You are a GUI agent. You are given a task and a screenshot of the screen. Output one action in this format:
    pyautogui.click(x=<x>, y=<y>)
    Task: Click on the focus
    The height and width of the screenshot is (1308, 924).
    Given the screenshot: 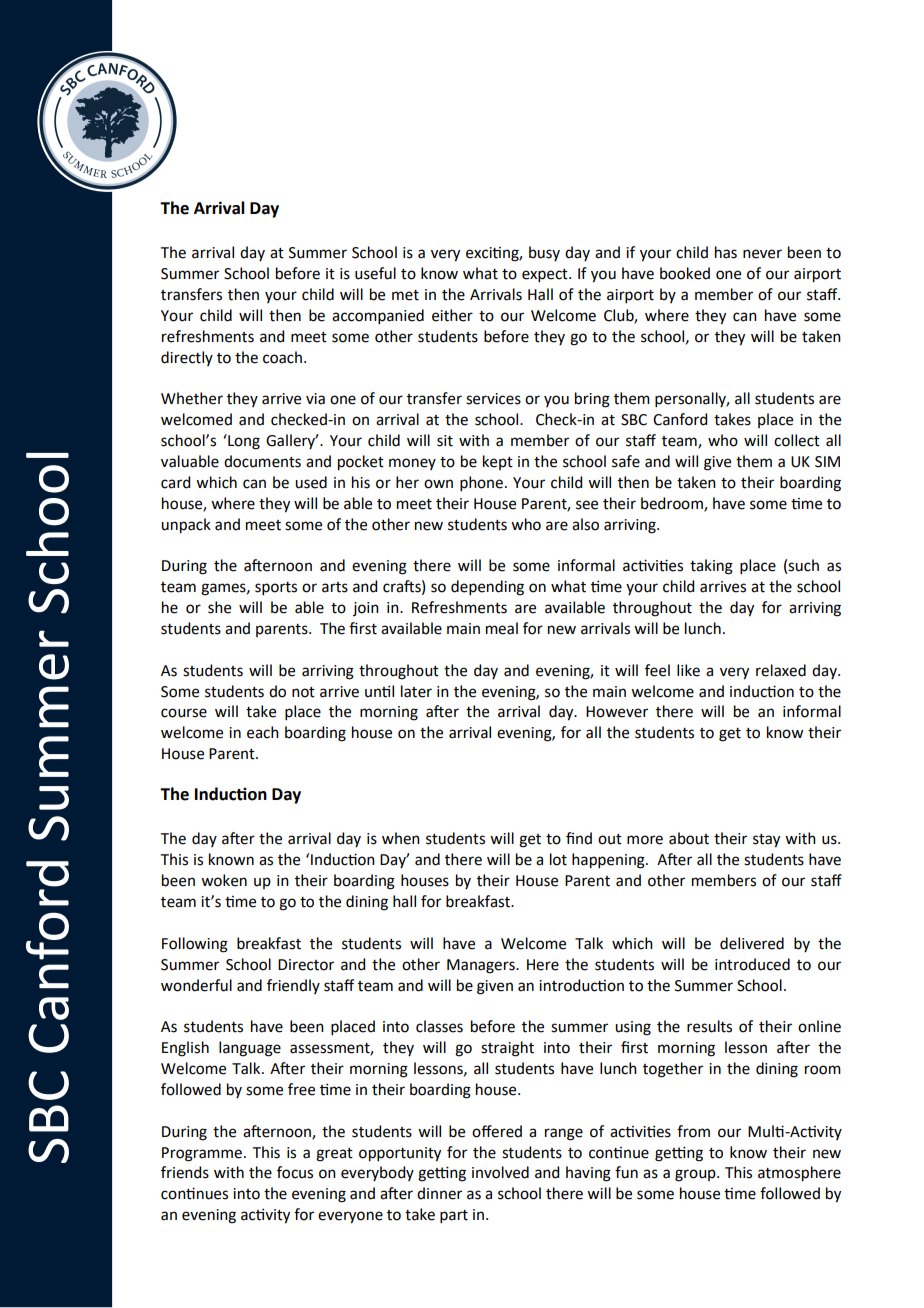 What is the action you would take?
    pyautogui.click(x=295, y=1172)
